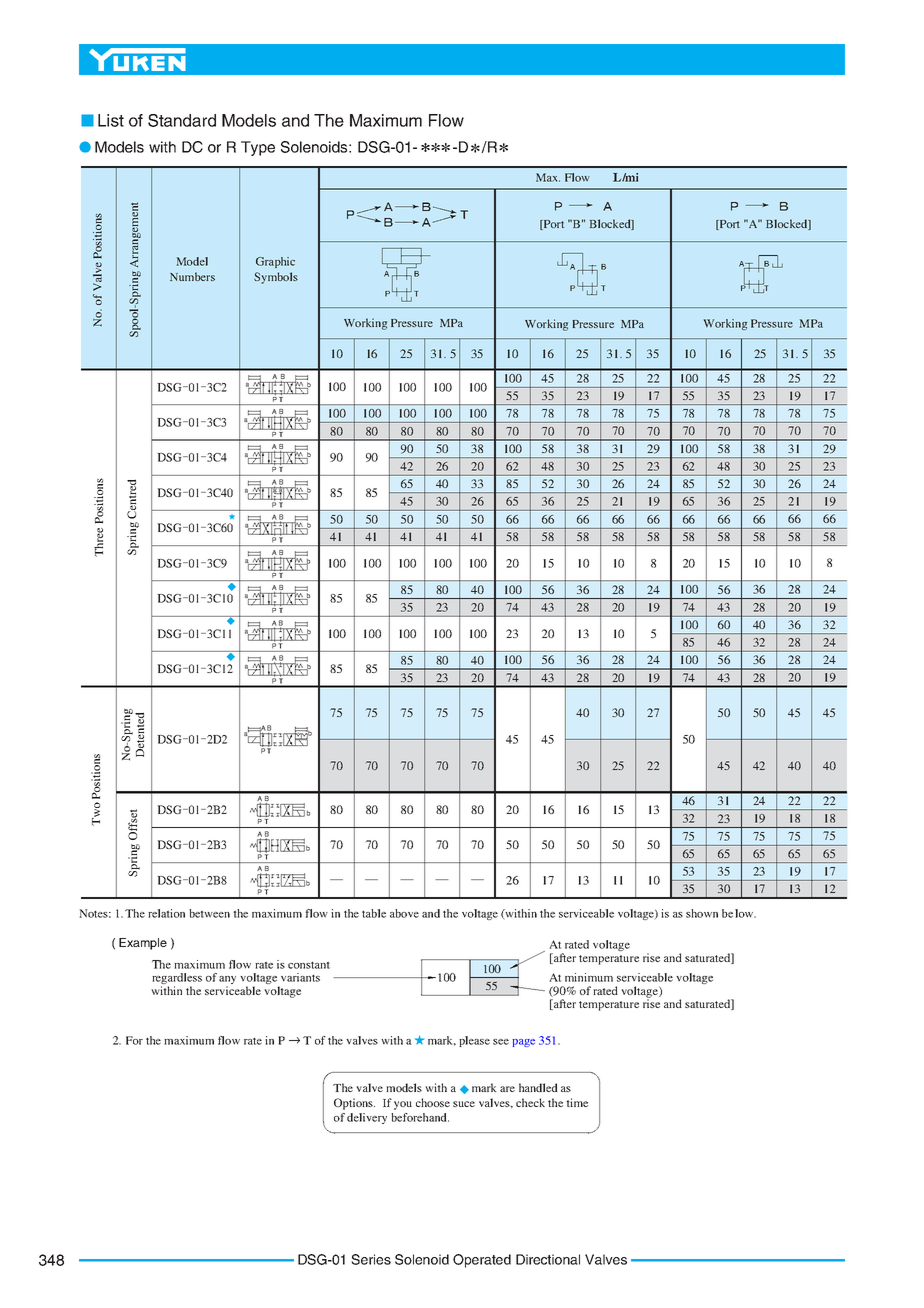 Image resolution: width=924 pixels, height=1308 pixels. What do you see at coordinates (182, 120) in the screenshot?
I see `Standard` at bounding box center [182, 120].
